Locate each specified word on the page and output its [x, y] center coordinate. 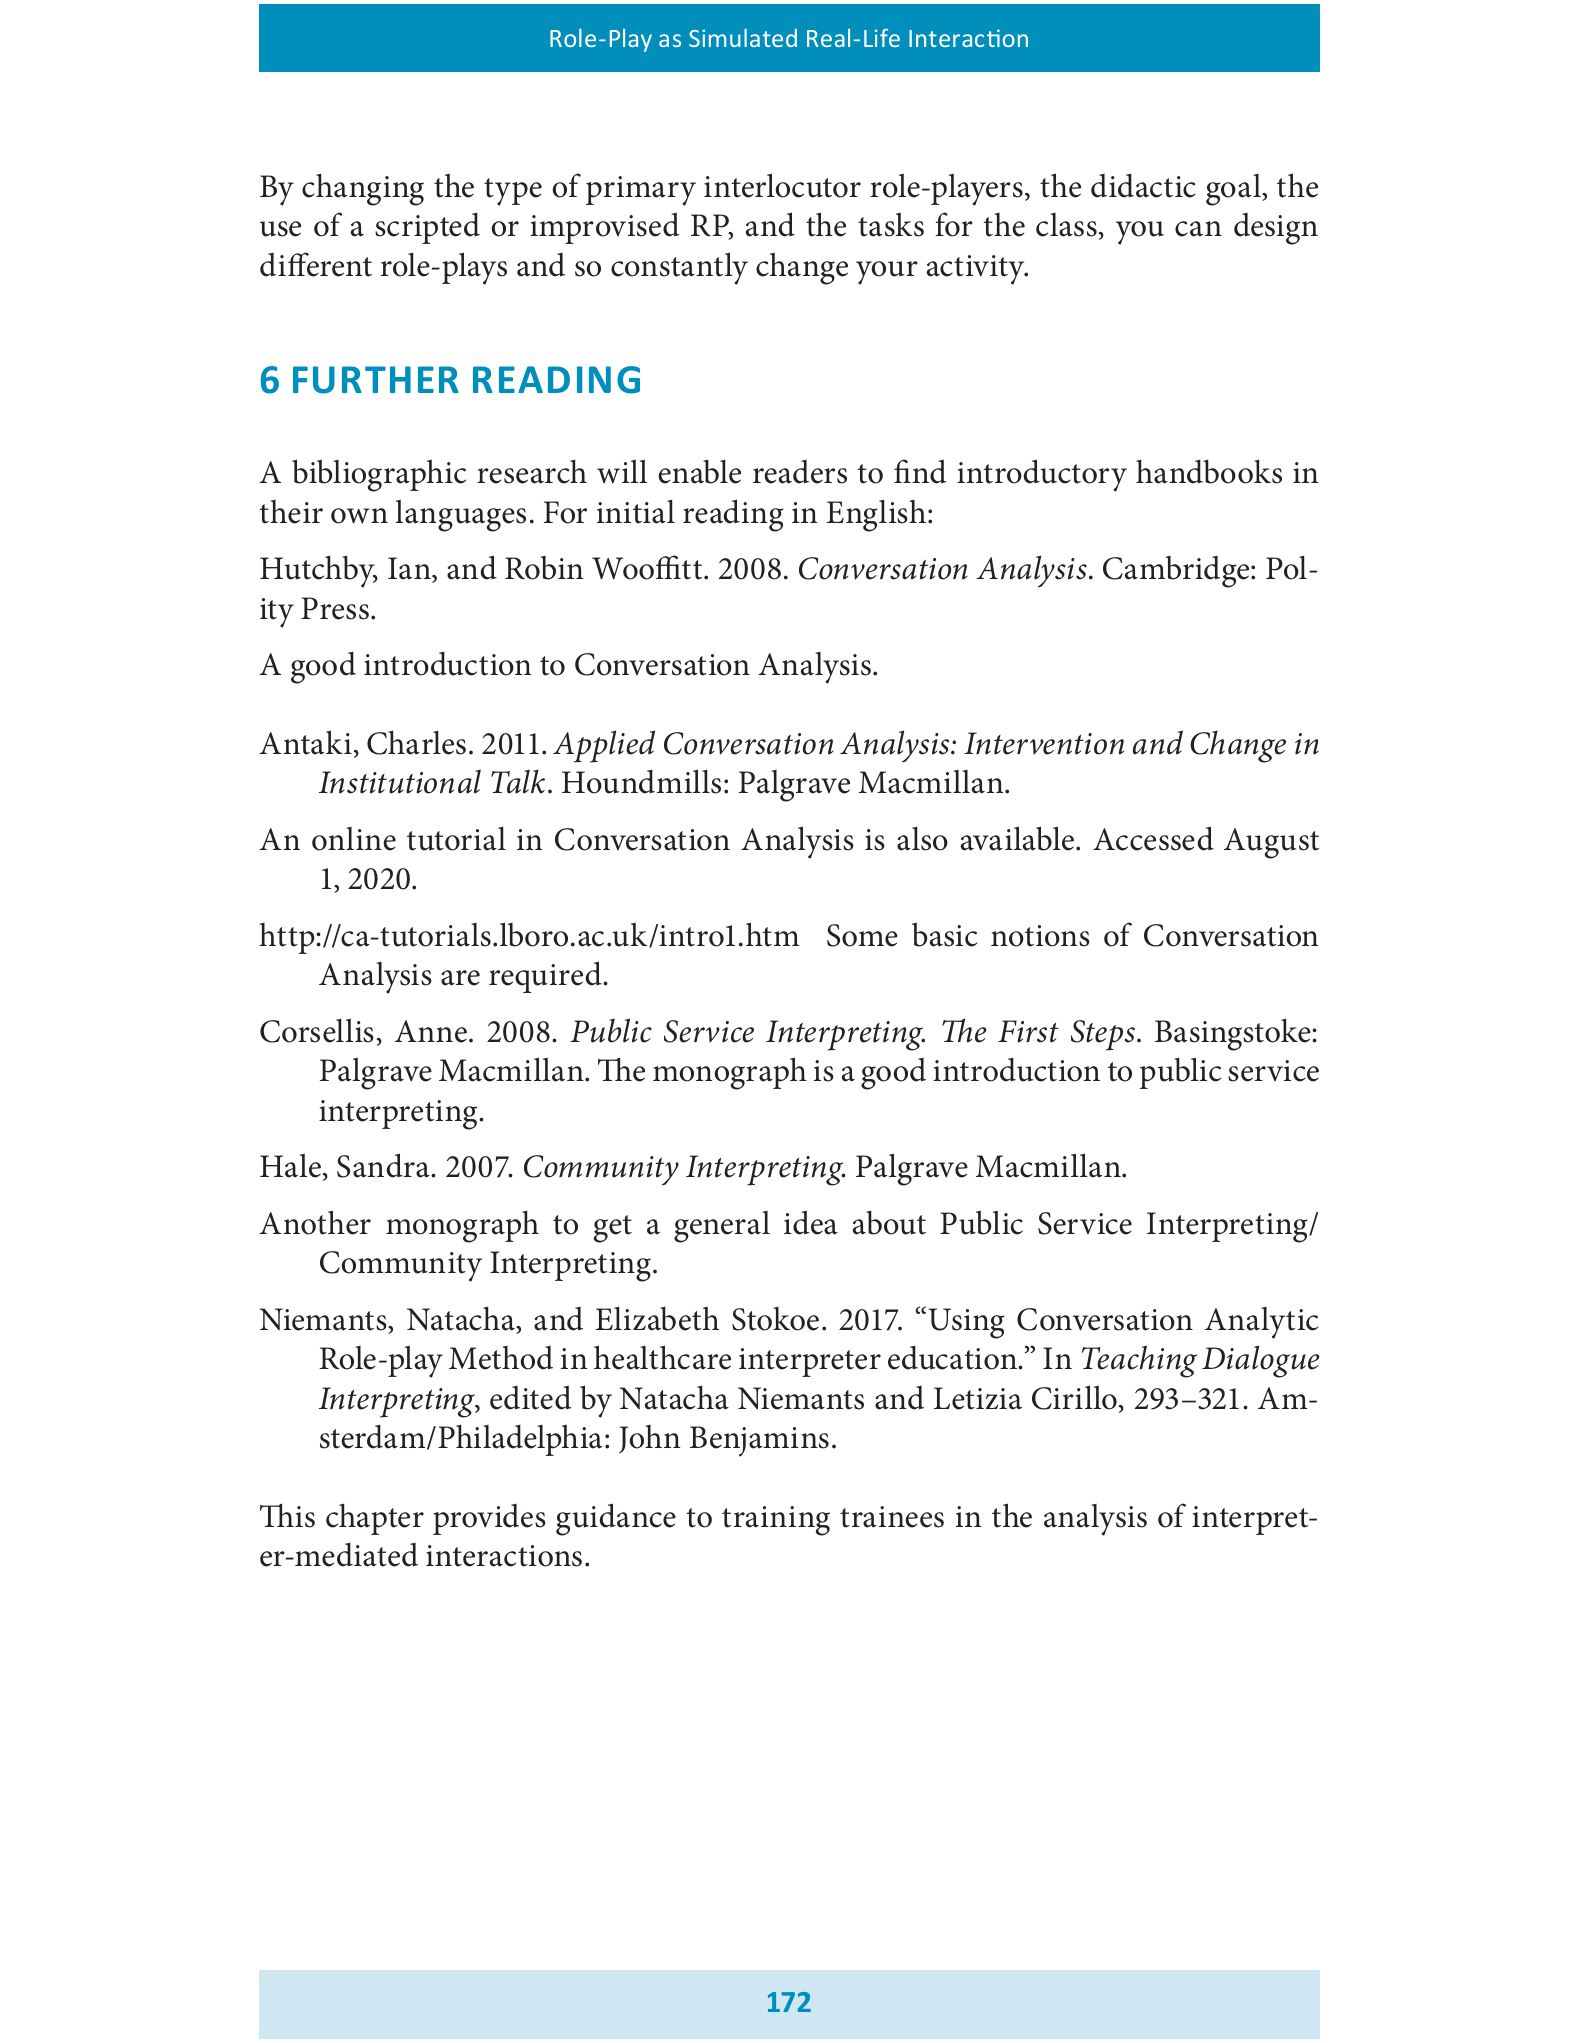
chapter [375, 1519]
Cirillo [1074, 1397]
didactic [1143, 186]
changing [363, 189]
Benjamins [759, 1441]
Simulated [743, 38]
